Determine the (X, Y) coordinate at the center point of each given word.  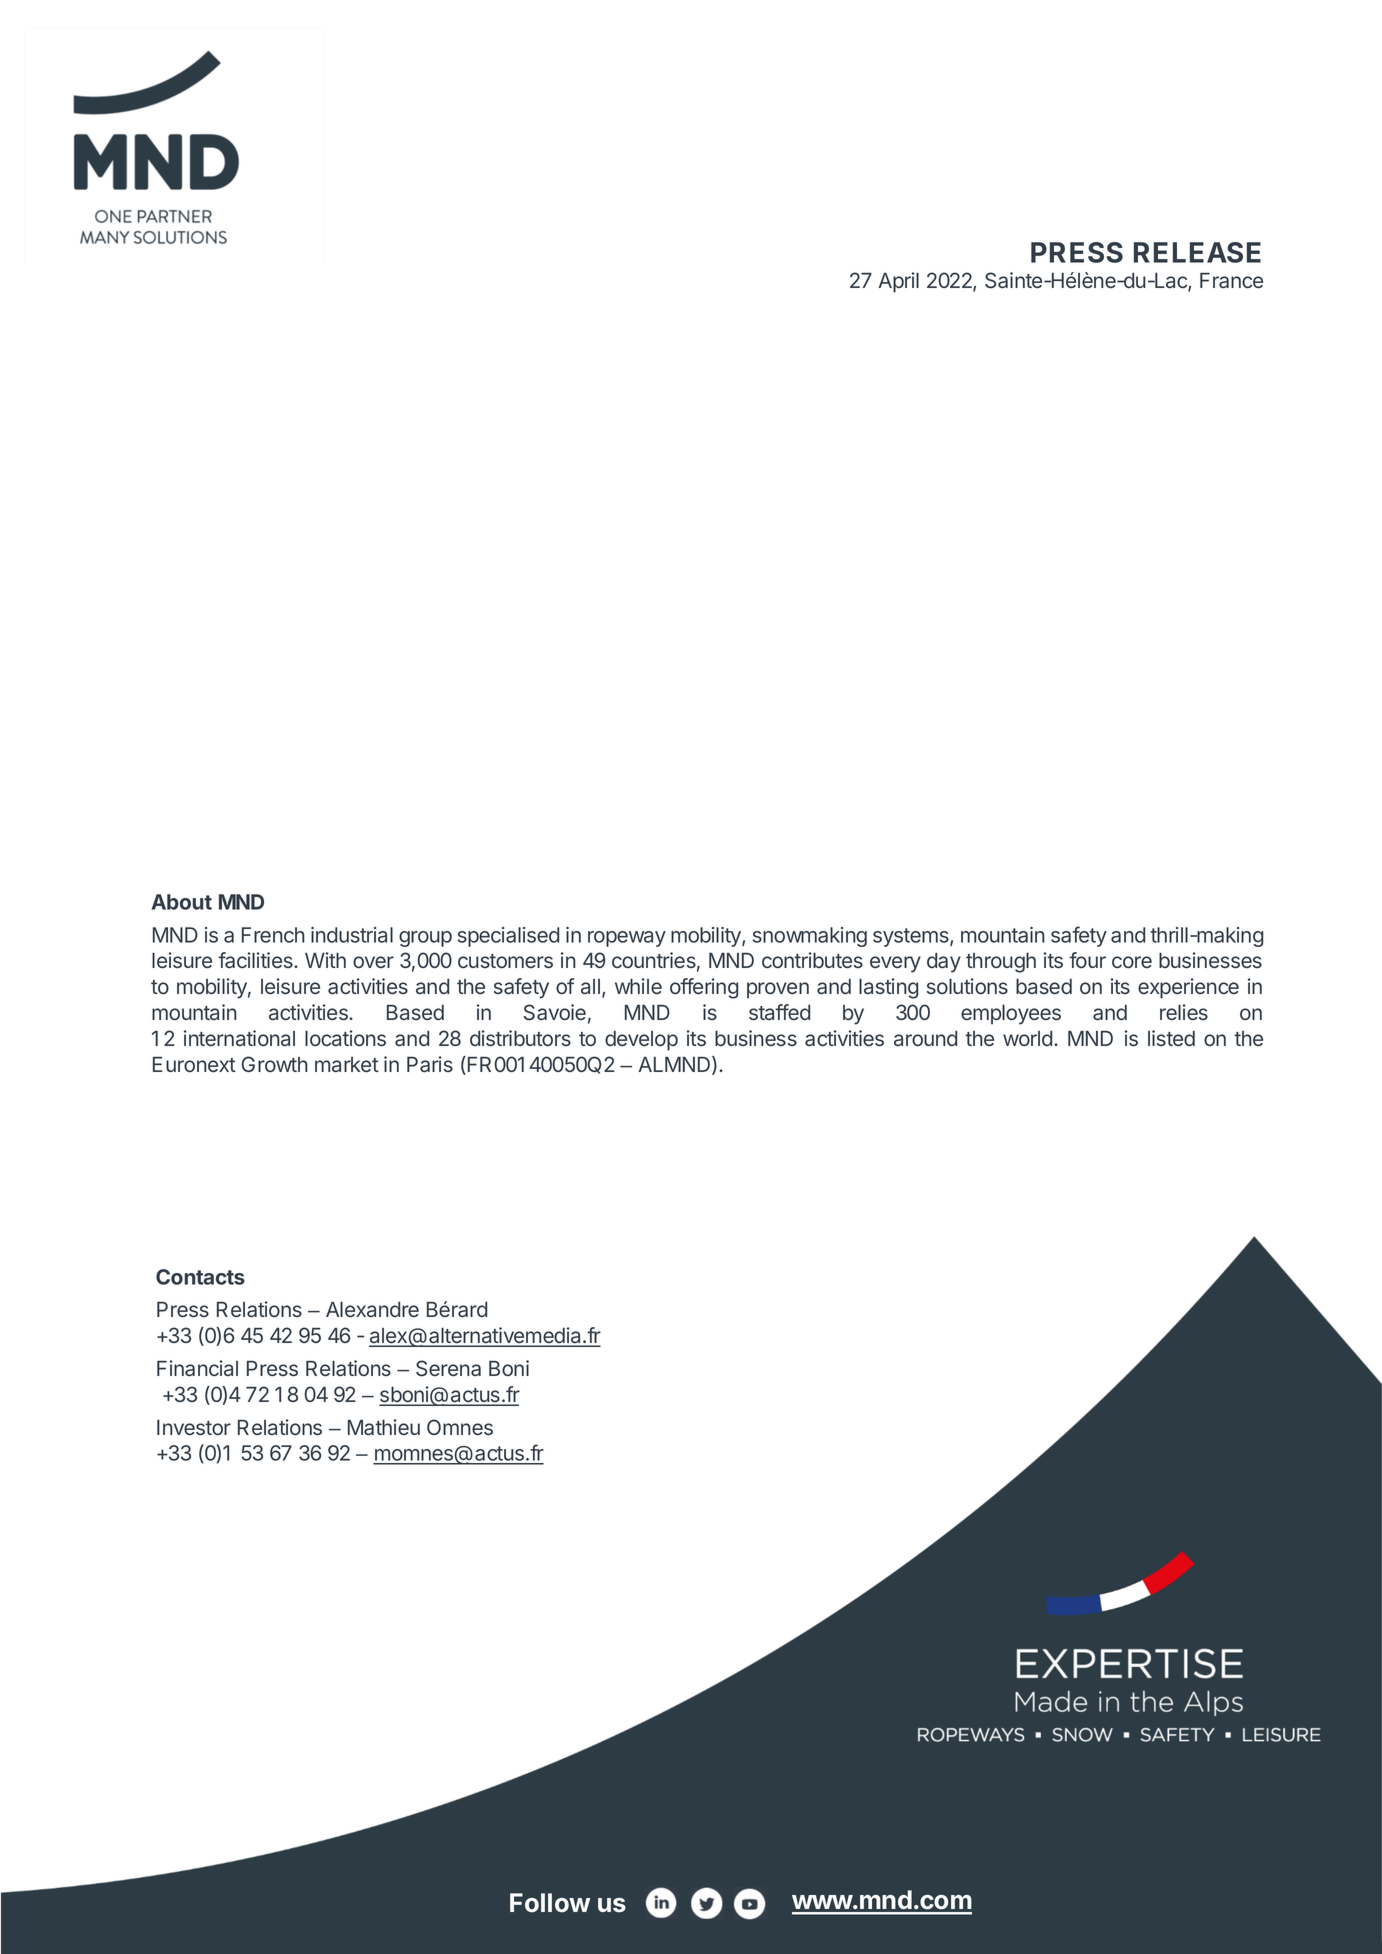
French (273, 935)
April (898, 282)
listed (1171, 1038)
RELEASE (1197, 252)
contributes (812, 960)
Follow (550, 1903)
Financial (197, 1368)
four (1087, 960)
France (1231, 281)
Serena (448, 1368)
